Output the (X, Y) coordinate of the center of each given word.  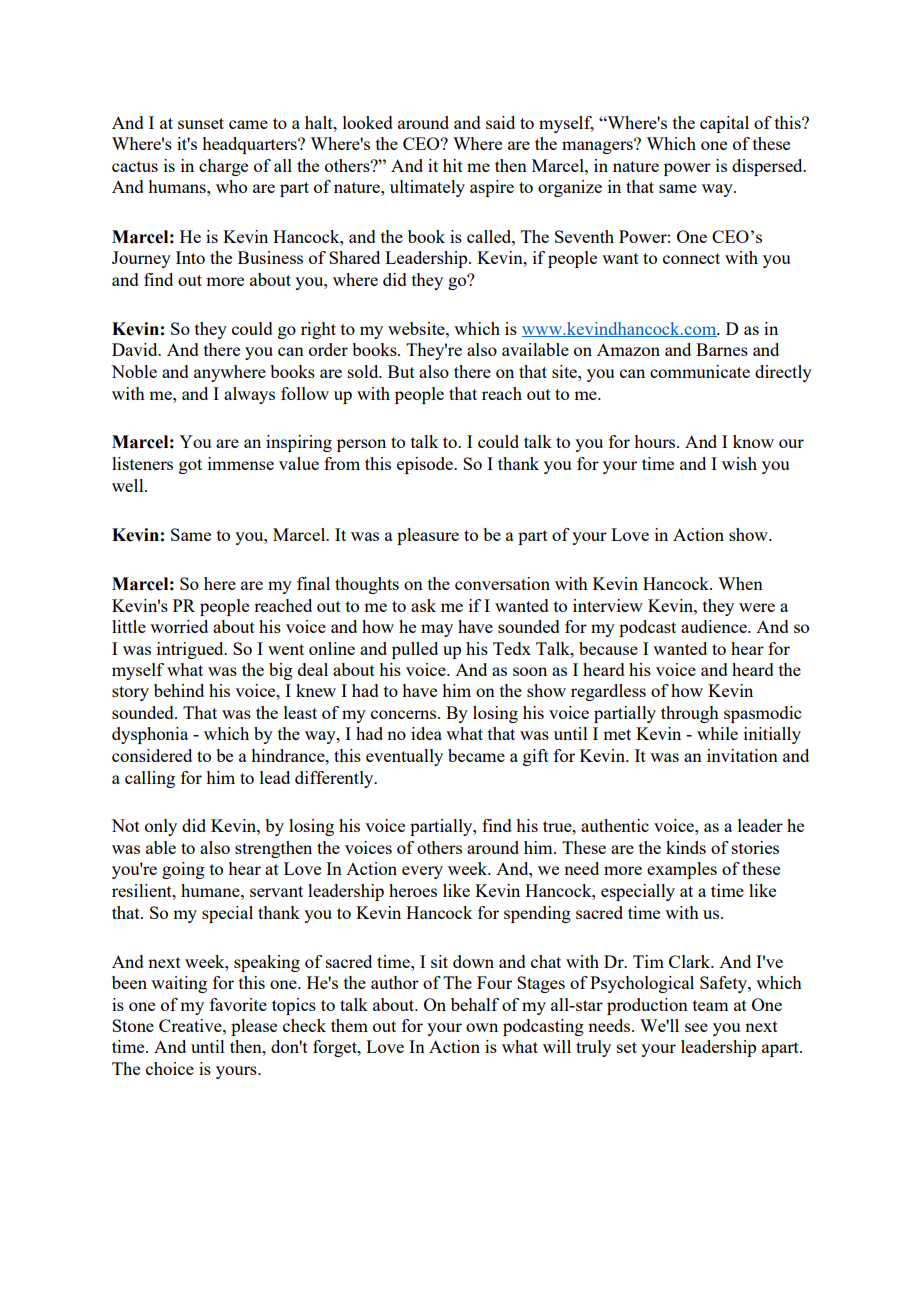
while (717, 733)
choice (170, 1068)
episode (426, 465)
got (190, 466)
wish (739, 463)
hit (453, 165)
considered (152, 755)
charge (223, 167)
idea (426, 733)
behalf (475, 1004)
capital (724, 124)
